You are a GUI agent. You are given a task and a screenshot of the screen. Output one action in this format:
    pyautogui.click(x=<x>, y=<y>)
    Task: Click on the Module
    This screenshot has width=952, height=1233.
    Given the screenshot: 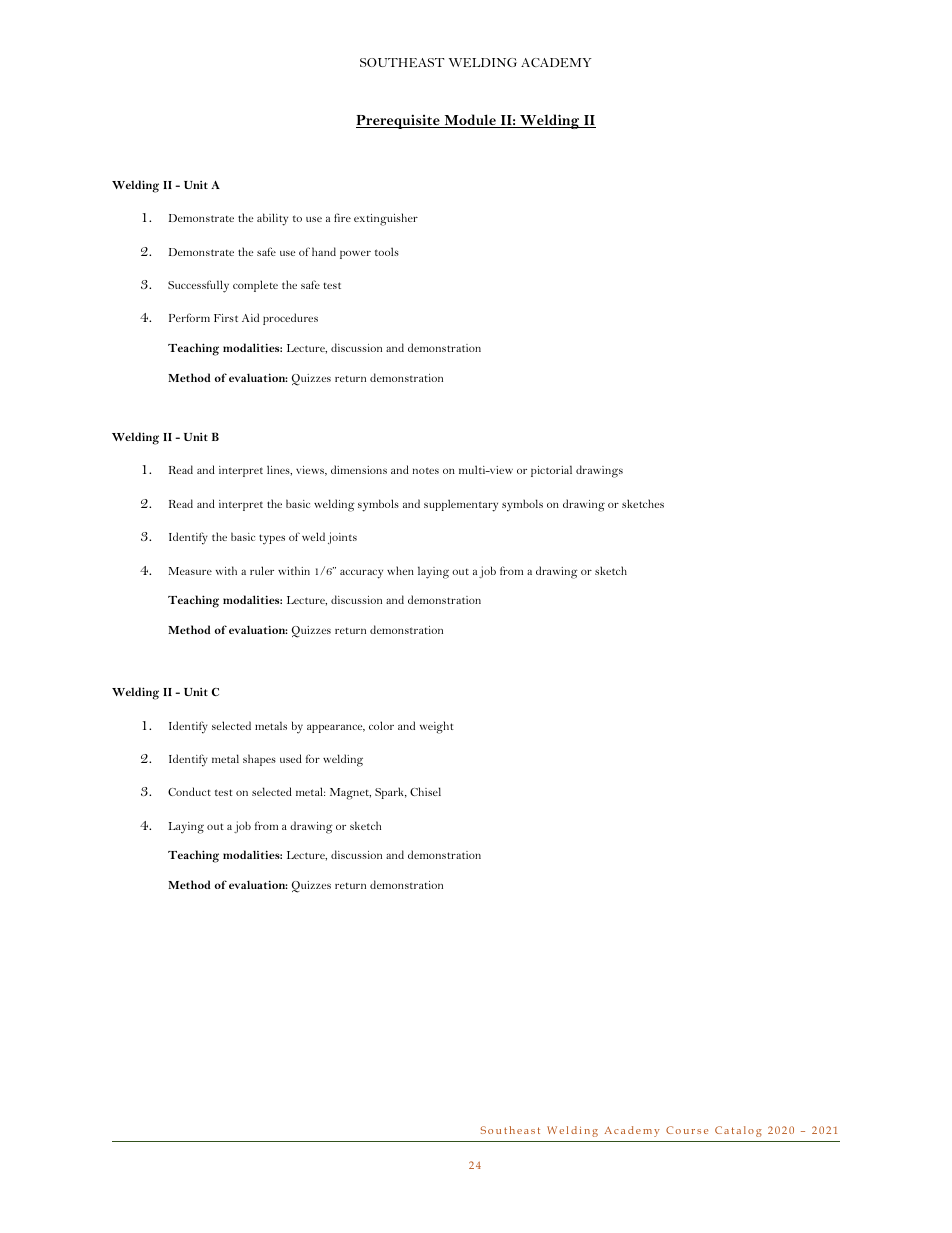 What is the action you would take?
    pyautogui.click(x=470, y=121)
